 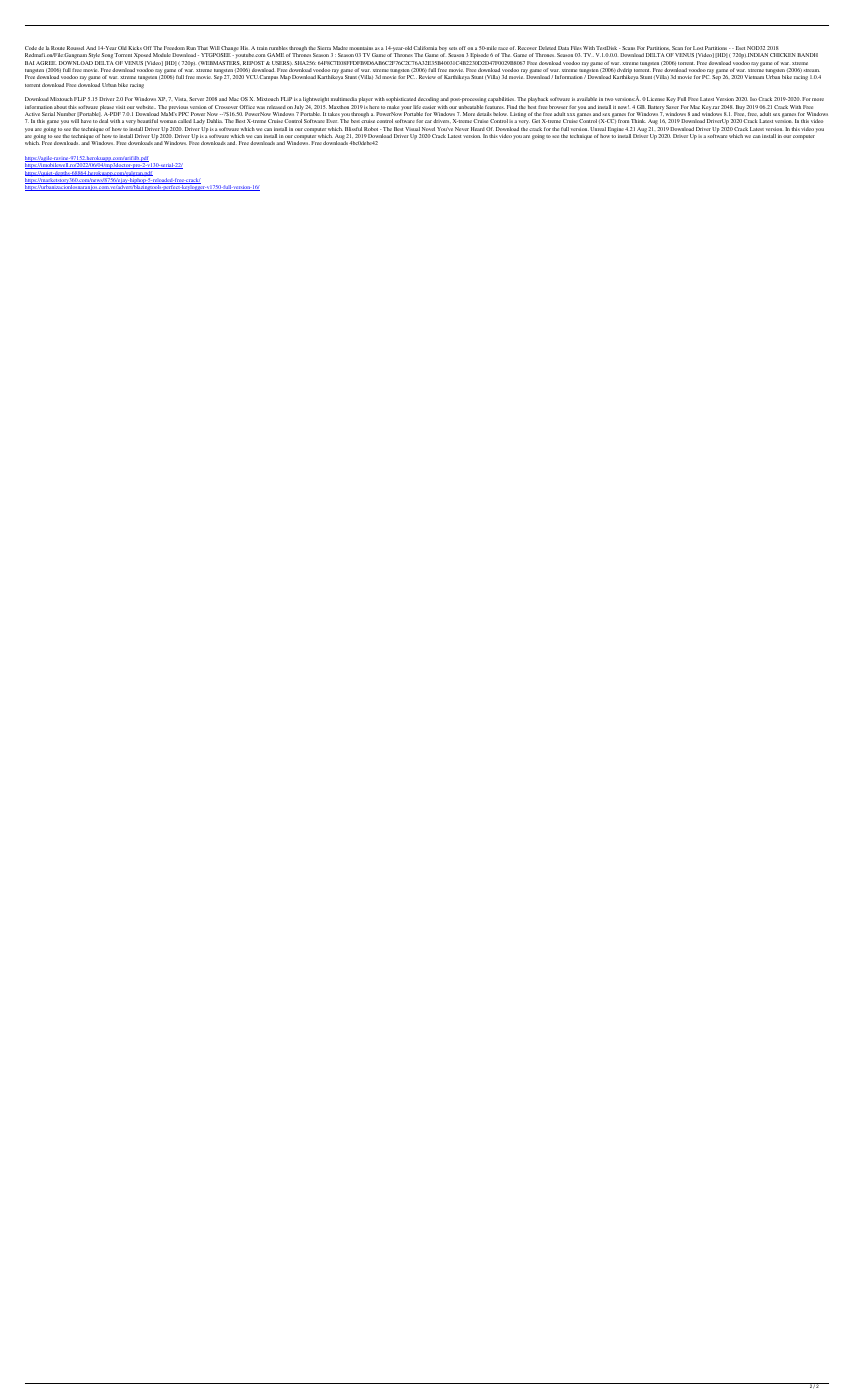 I want to click on life, so click(x=417, y=107).
